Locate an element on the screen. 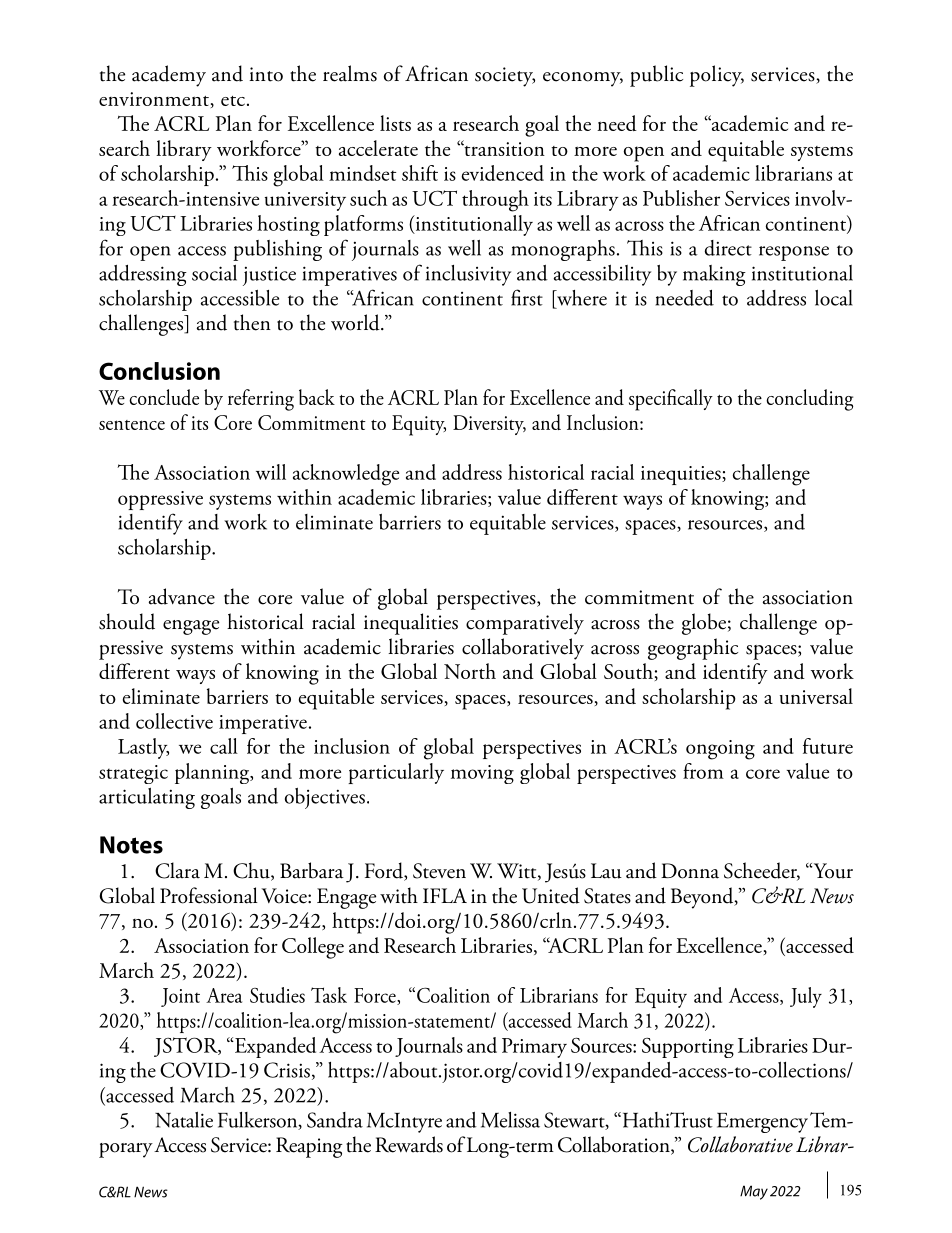 The height and width of the screenshot is (1233, 952). Diversity is located at coordinates (489, 425).
